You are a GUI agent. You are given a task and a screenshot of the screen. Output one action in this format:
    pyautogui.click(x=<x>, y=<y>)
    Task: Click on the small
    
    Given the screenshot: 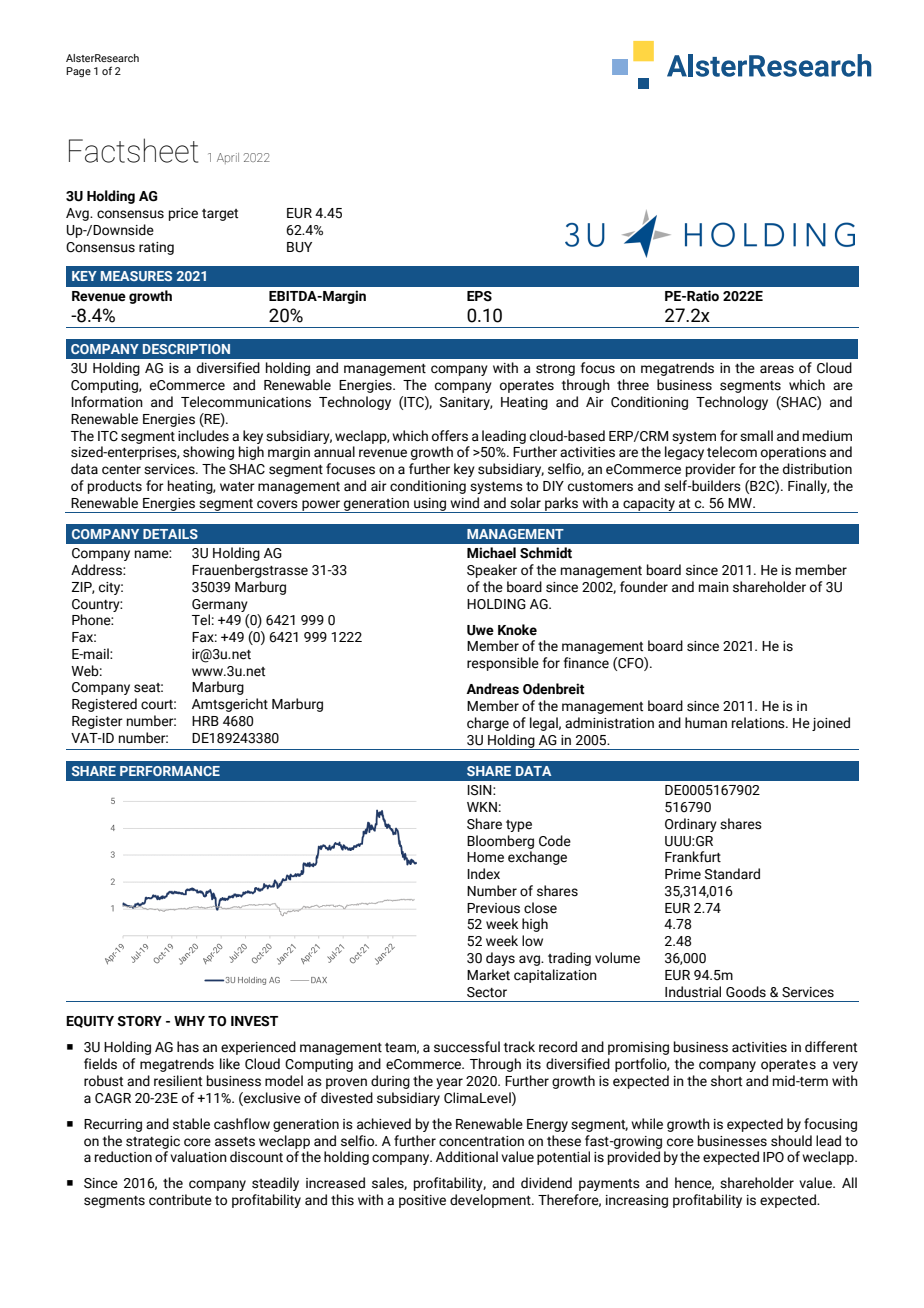 What is the action you would take?
    pyautogui.click(x=756, y=436)
